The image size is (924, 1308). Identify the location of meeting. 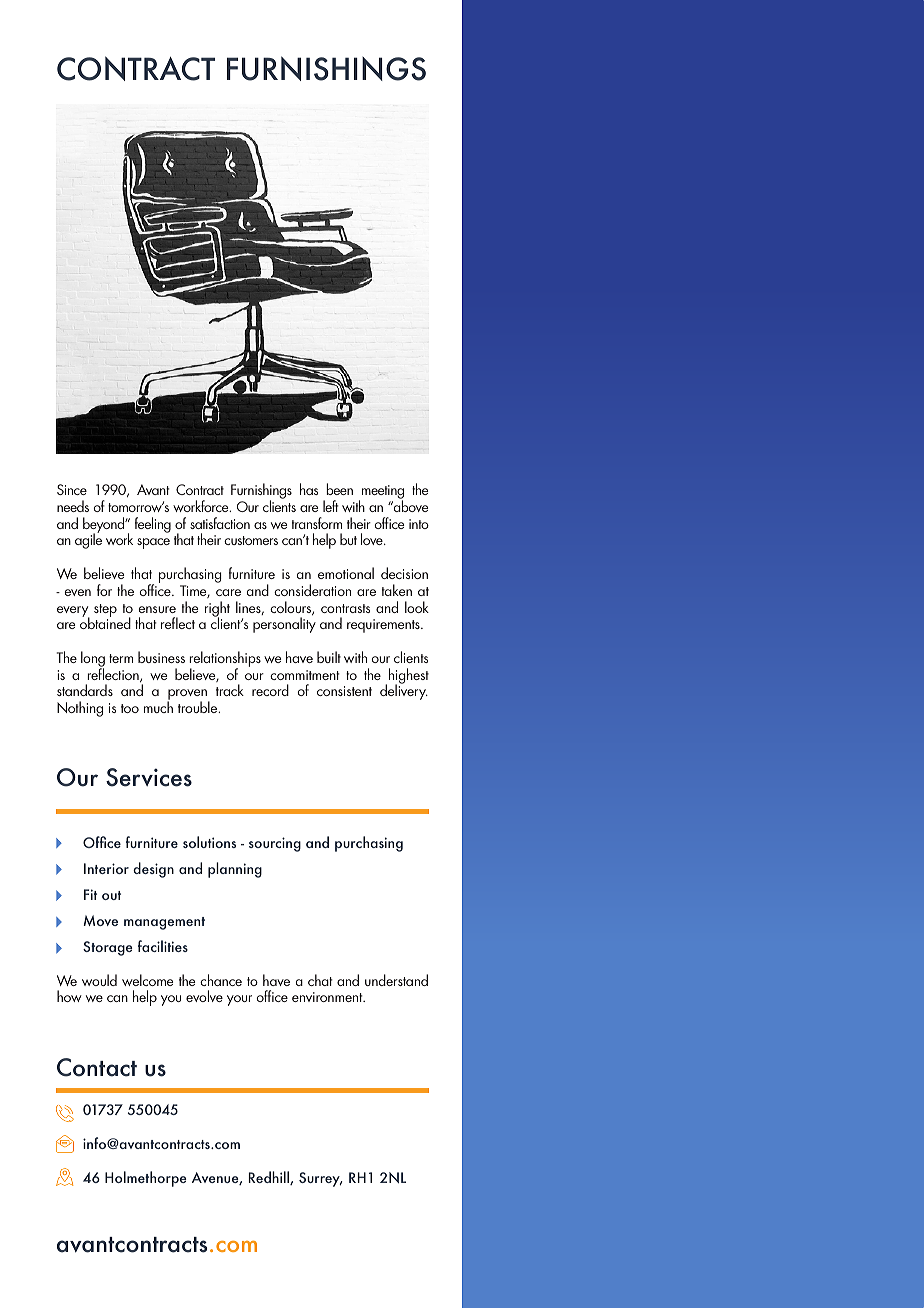
(381, 493).
